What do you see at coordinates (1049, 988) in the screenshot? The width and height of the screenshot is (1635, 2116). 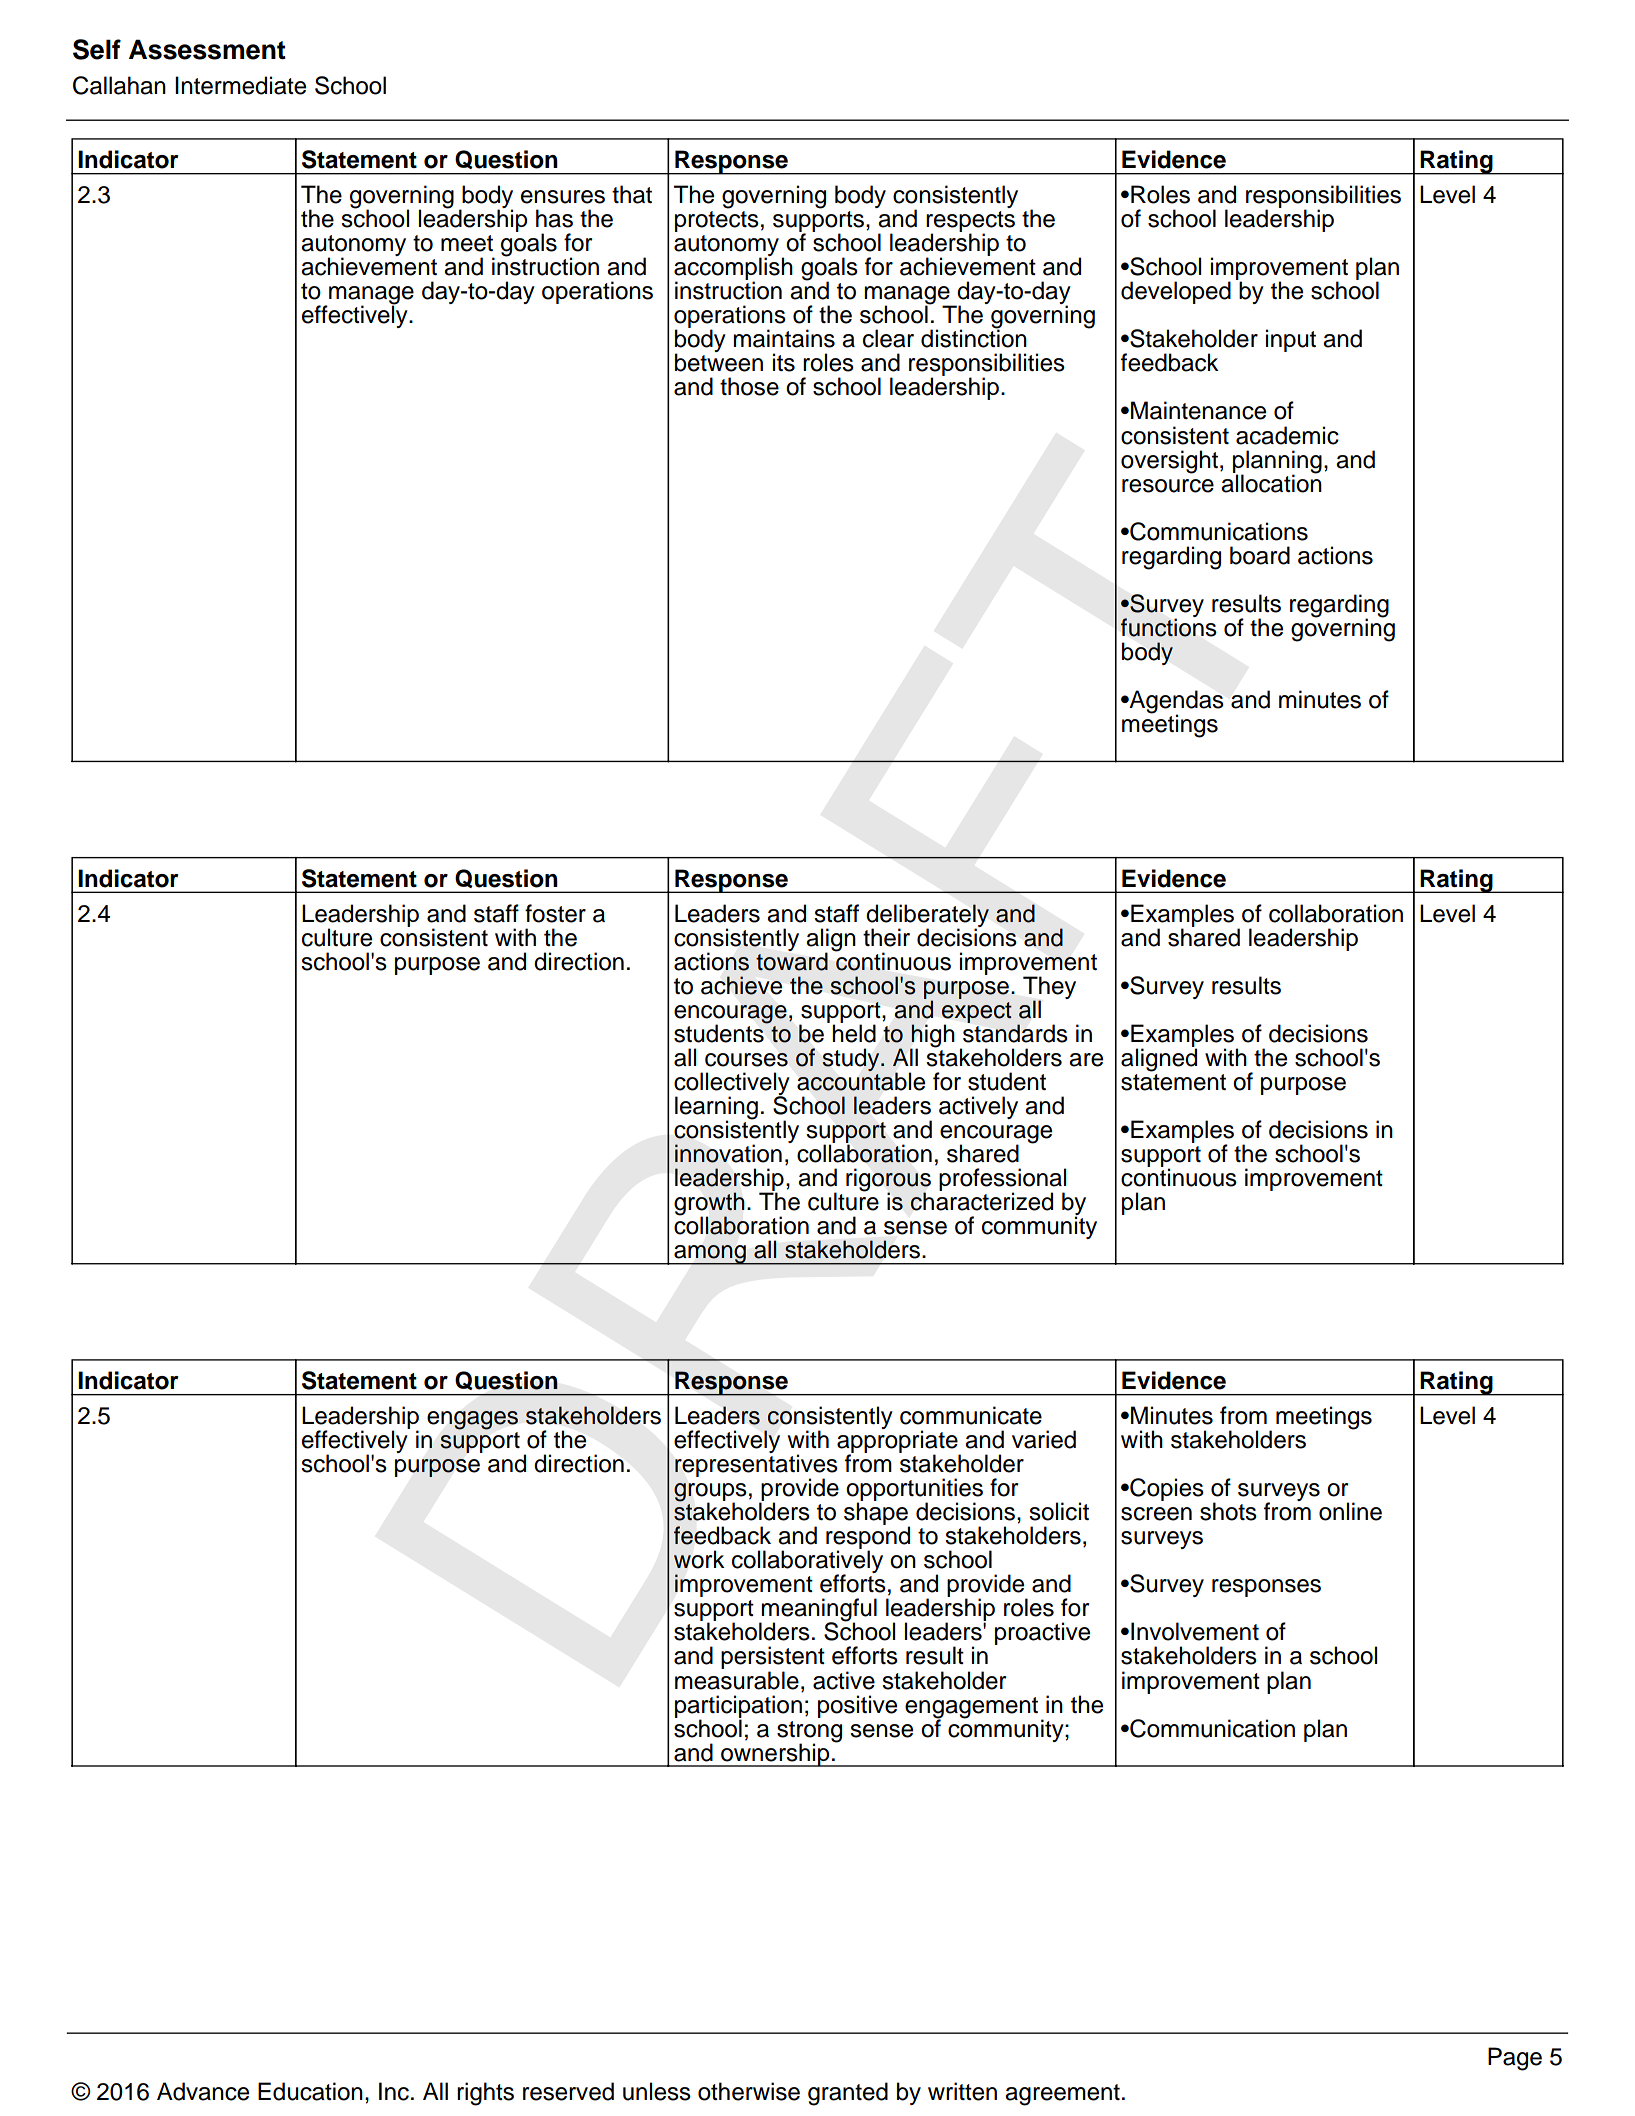 I see `They` at bounding box center [1049, 988].
